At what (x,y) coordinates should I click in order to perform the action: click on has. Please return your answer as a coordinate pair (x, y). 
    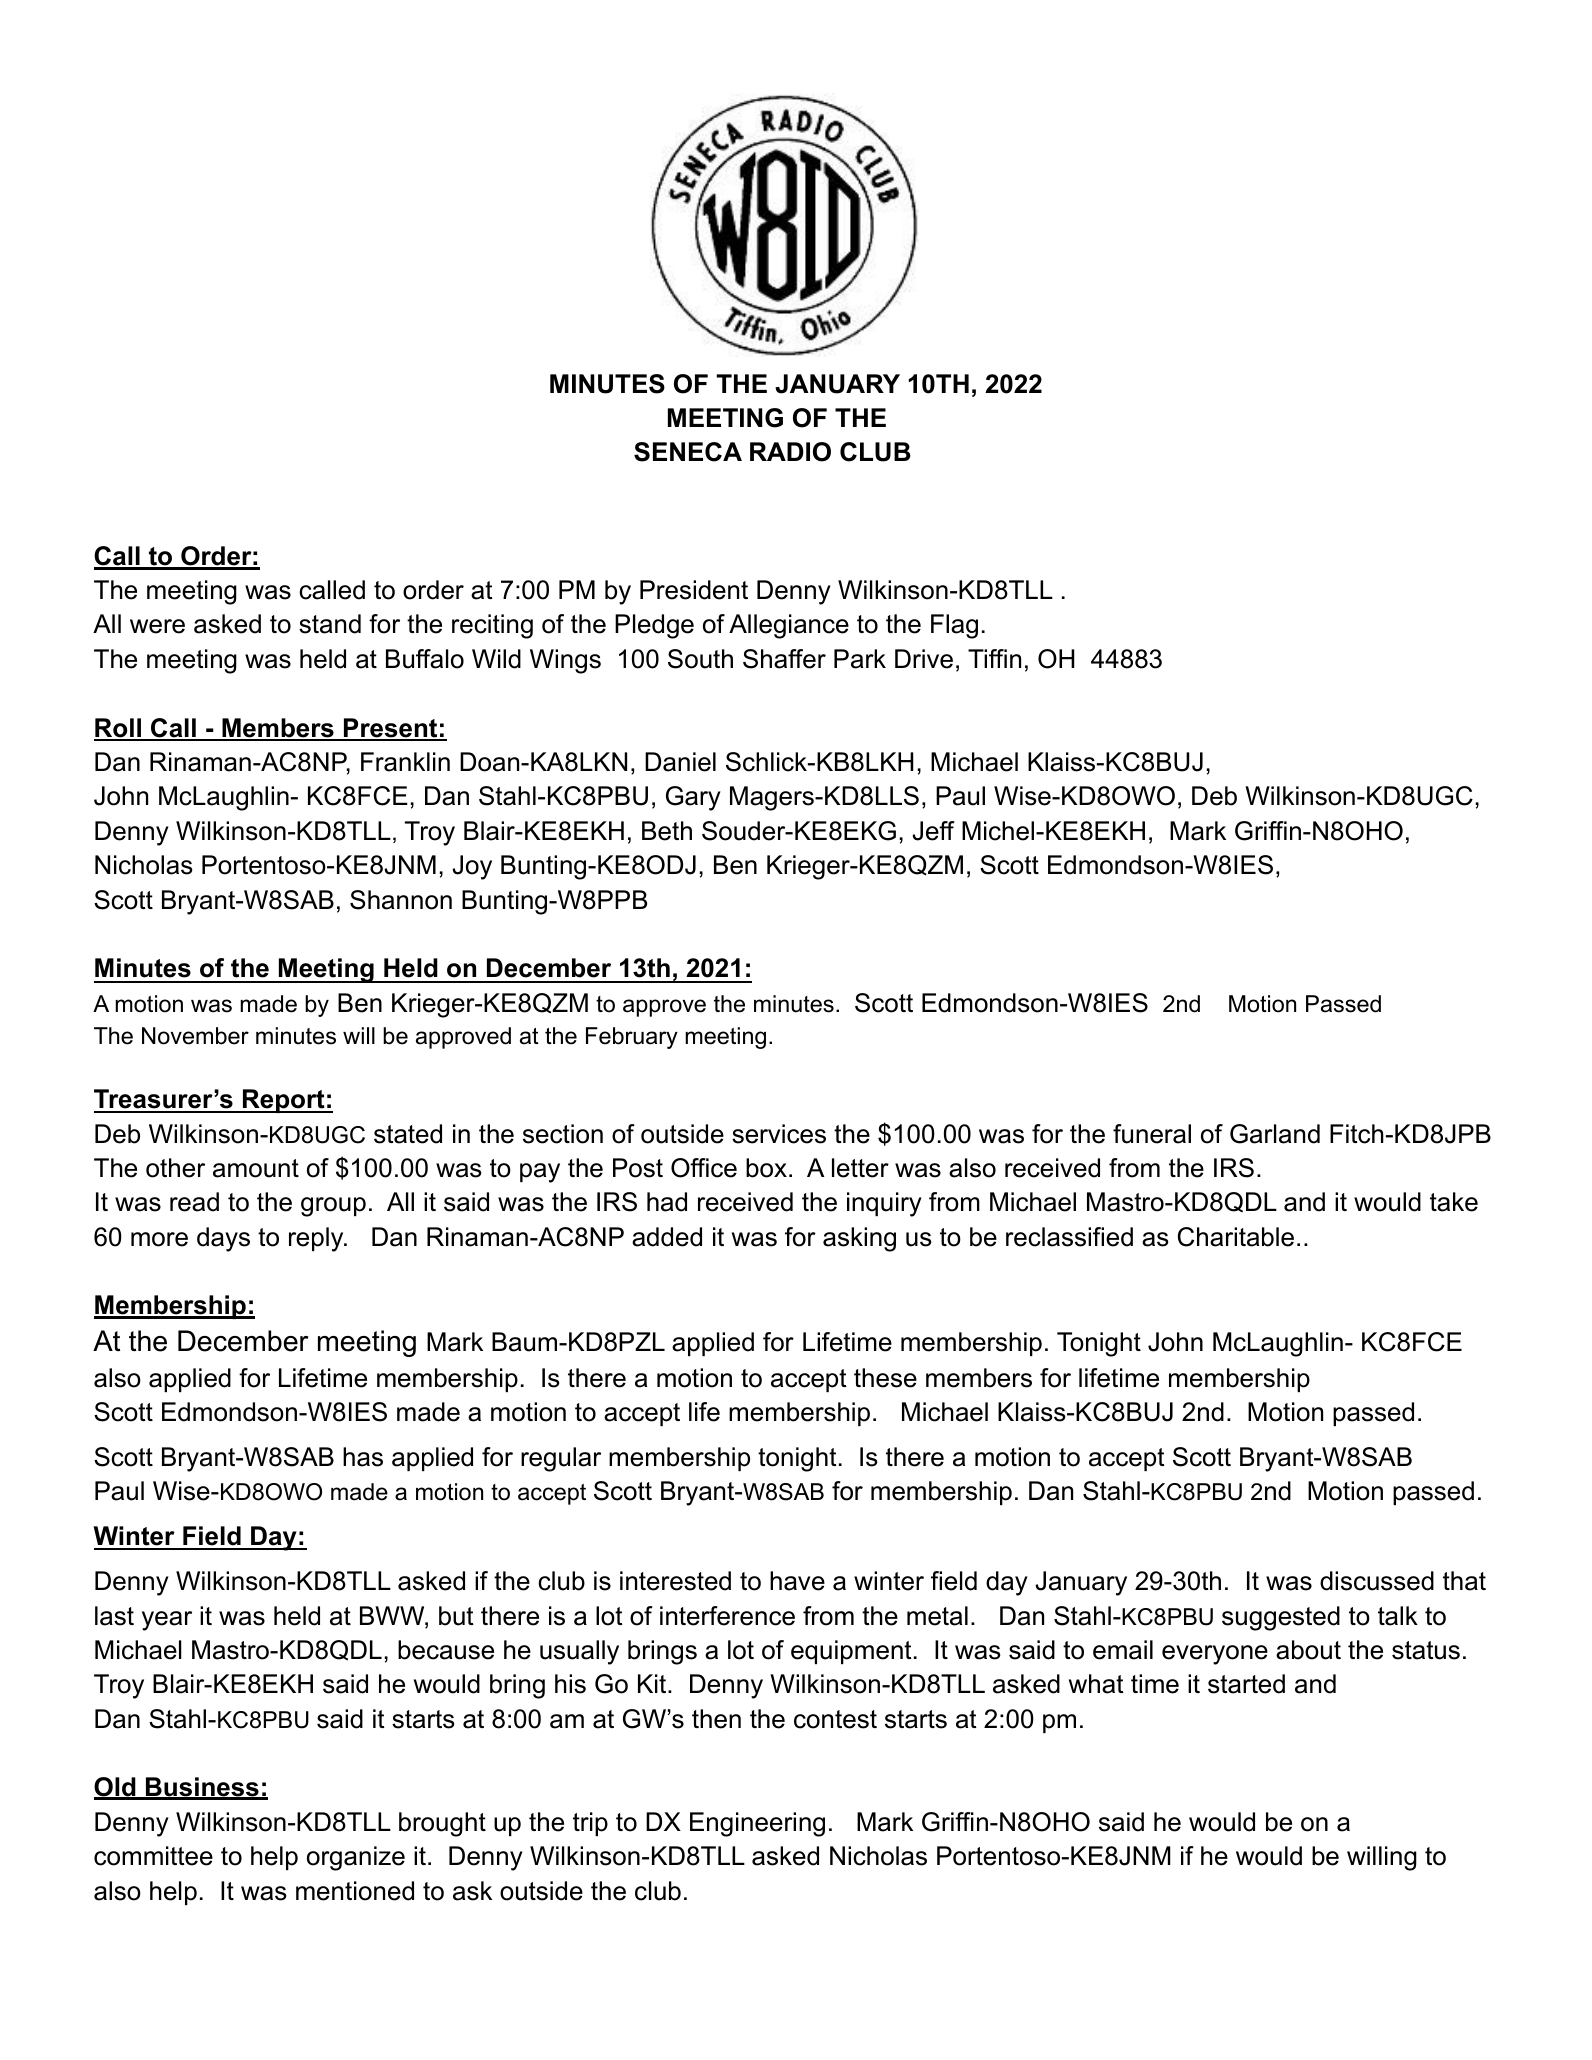
    Looking at the image, I should click on (363, 1457).
